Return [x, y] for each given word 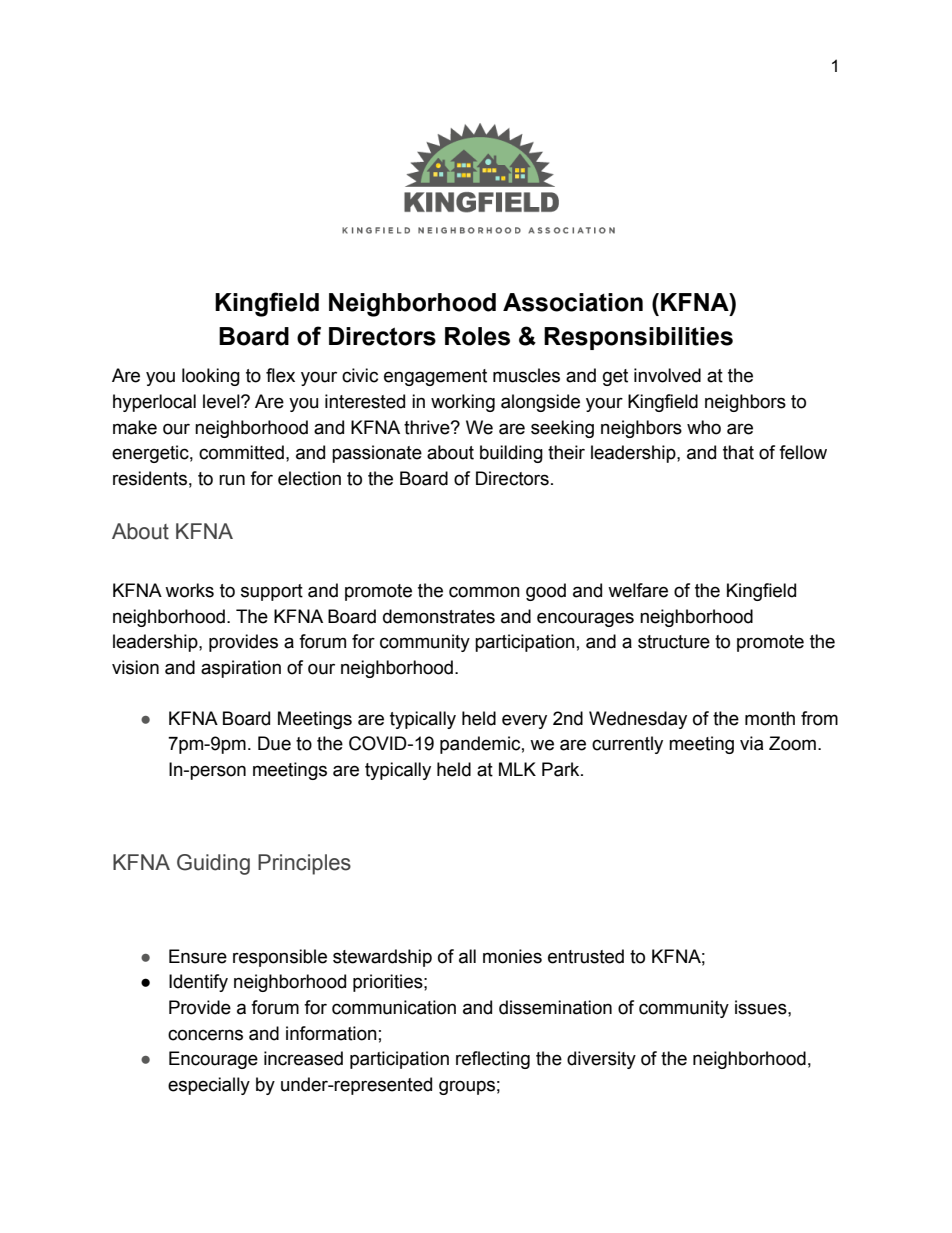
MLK [517, 769]
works [189, 590]
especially [209, 1086]
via [752, 743]
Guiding [213, 864]
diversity [601, 1060]
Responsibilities [638, 338]
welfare [638, 590]
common [484, 592]
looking [211, 377]
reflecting [493, 1060]
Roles [477, 336]
